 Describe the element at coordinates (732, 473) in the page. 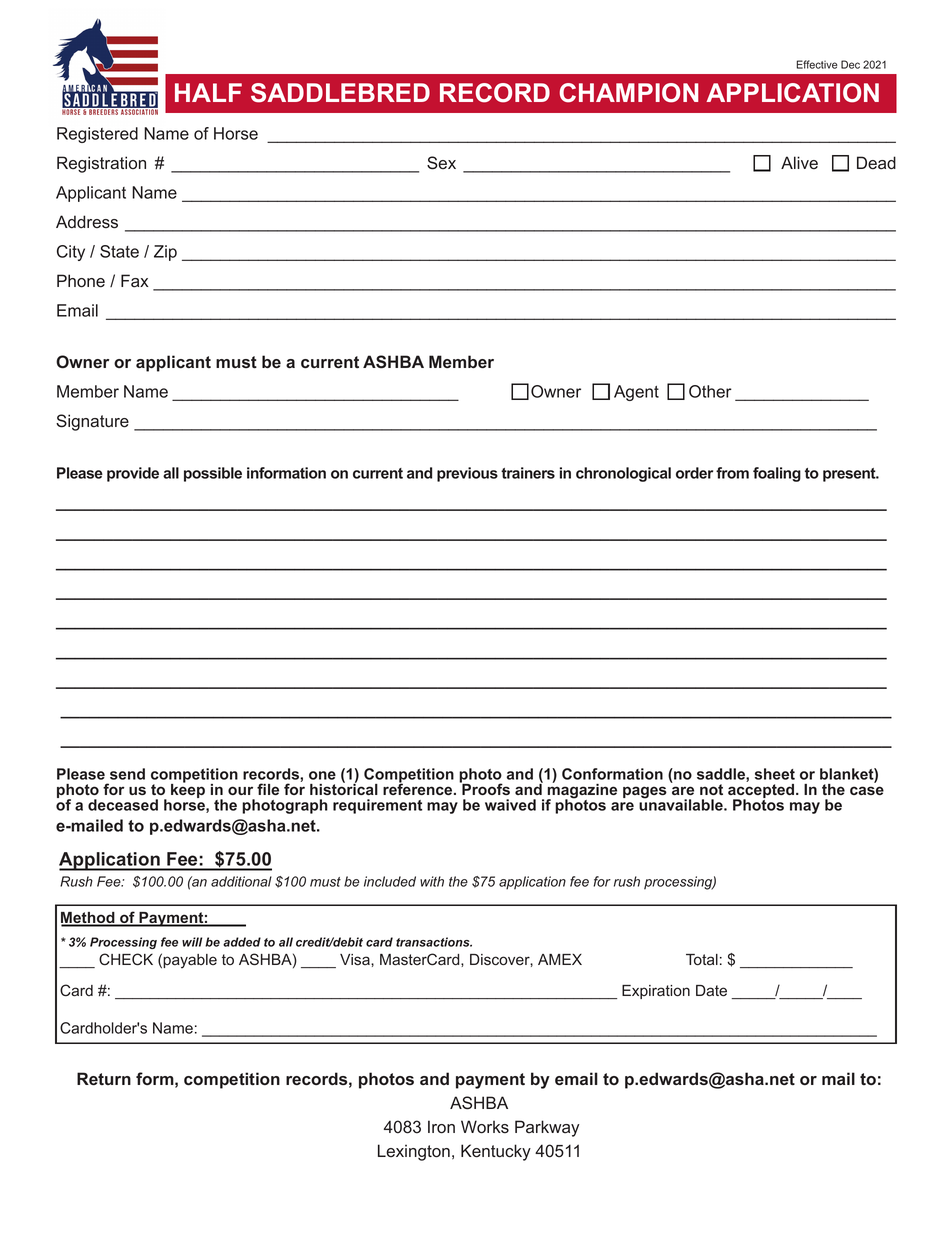

I see `from` at that location.
